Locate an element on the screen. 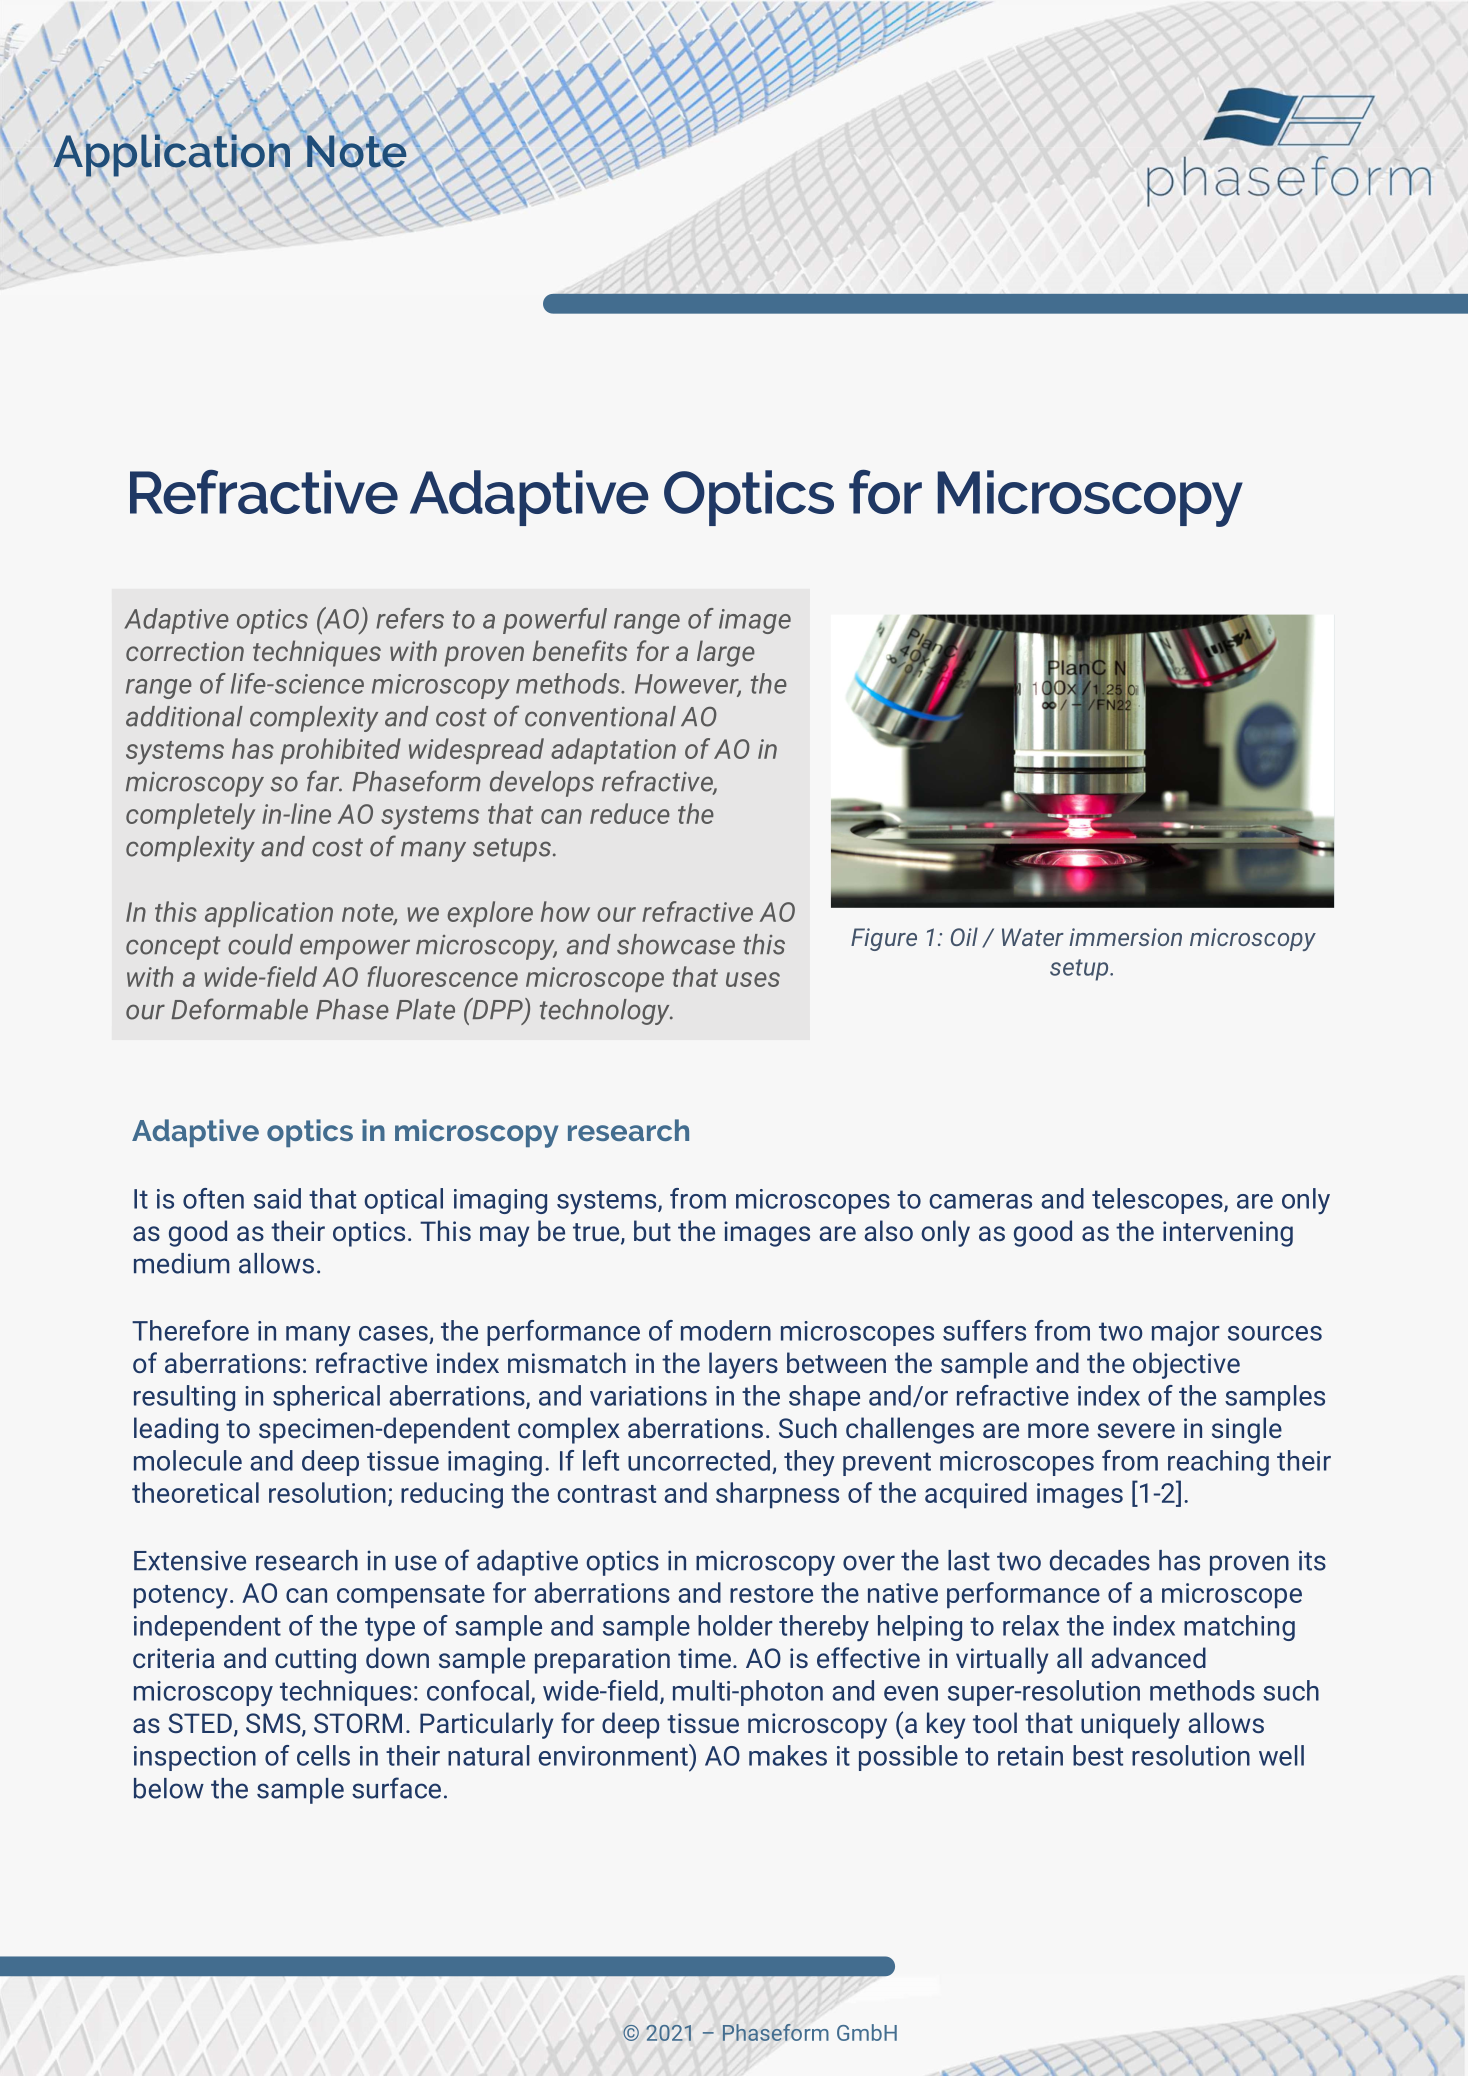 Image resolution: width=1468 pixels, height=2076 pixels. correction is located at coordinates (185, 651).
